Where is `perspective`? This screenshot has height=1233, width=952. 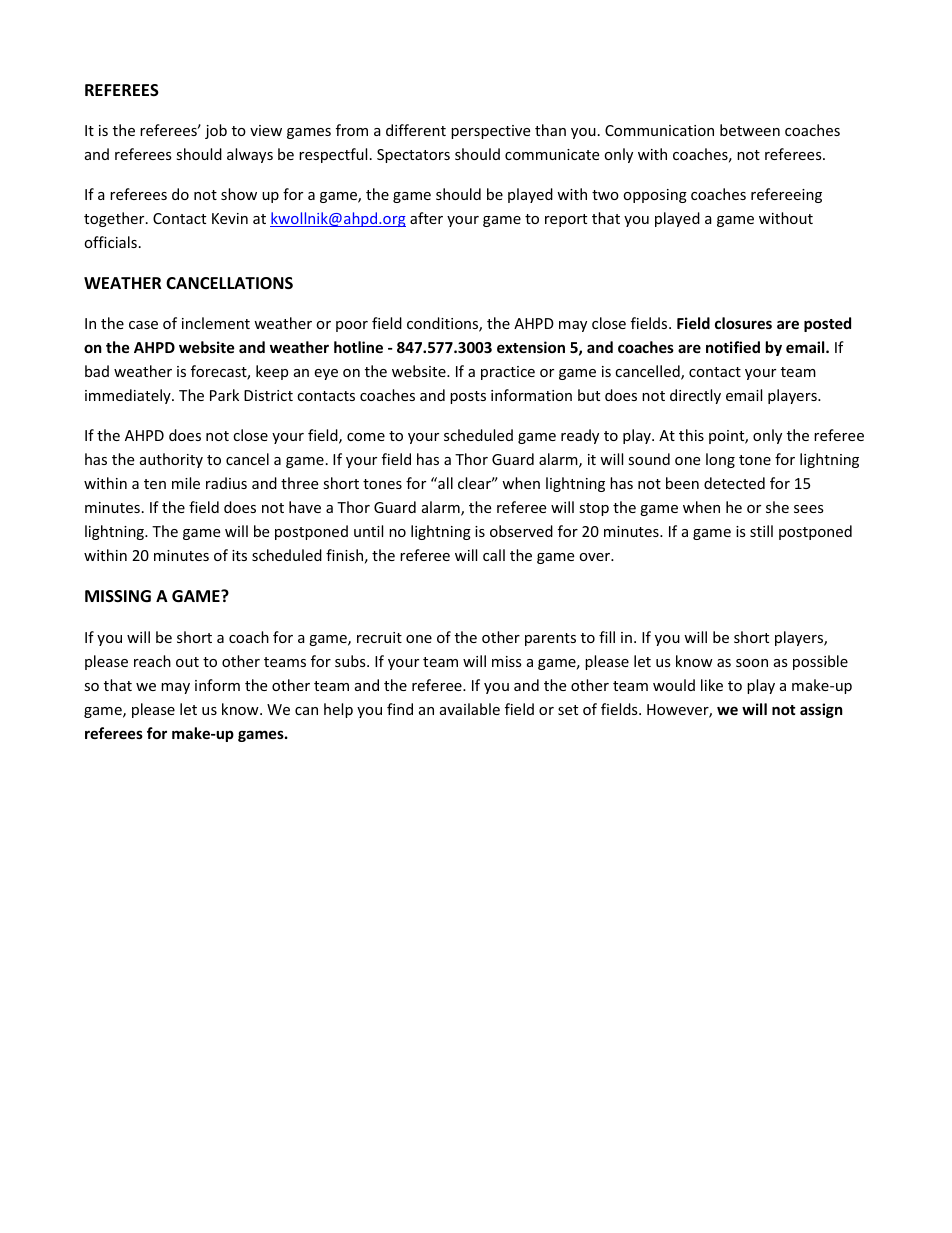 perspective is located at coordinates (490, 132).
